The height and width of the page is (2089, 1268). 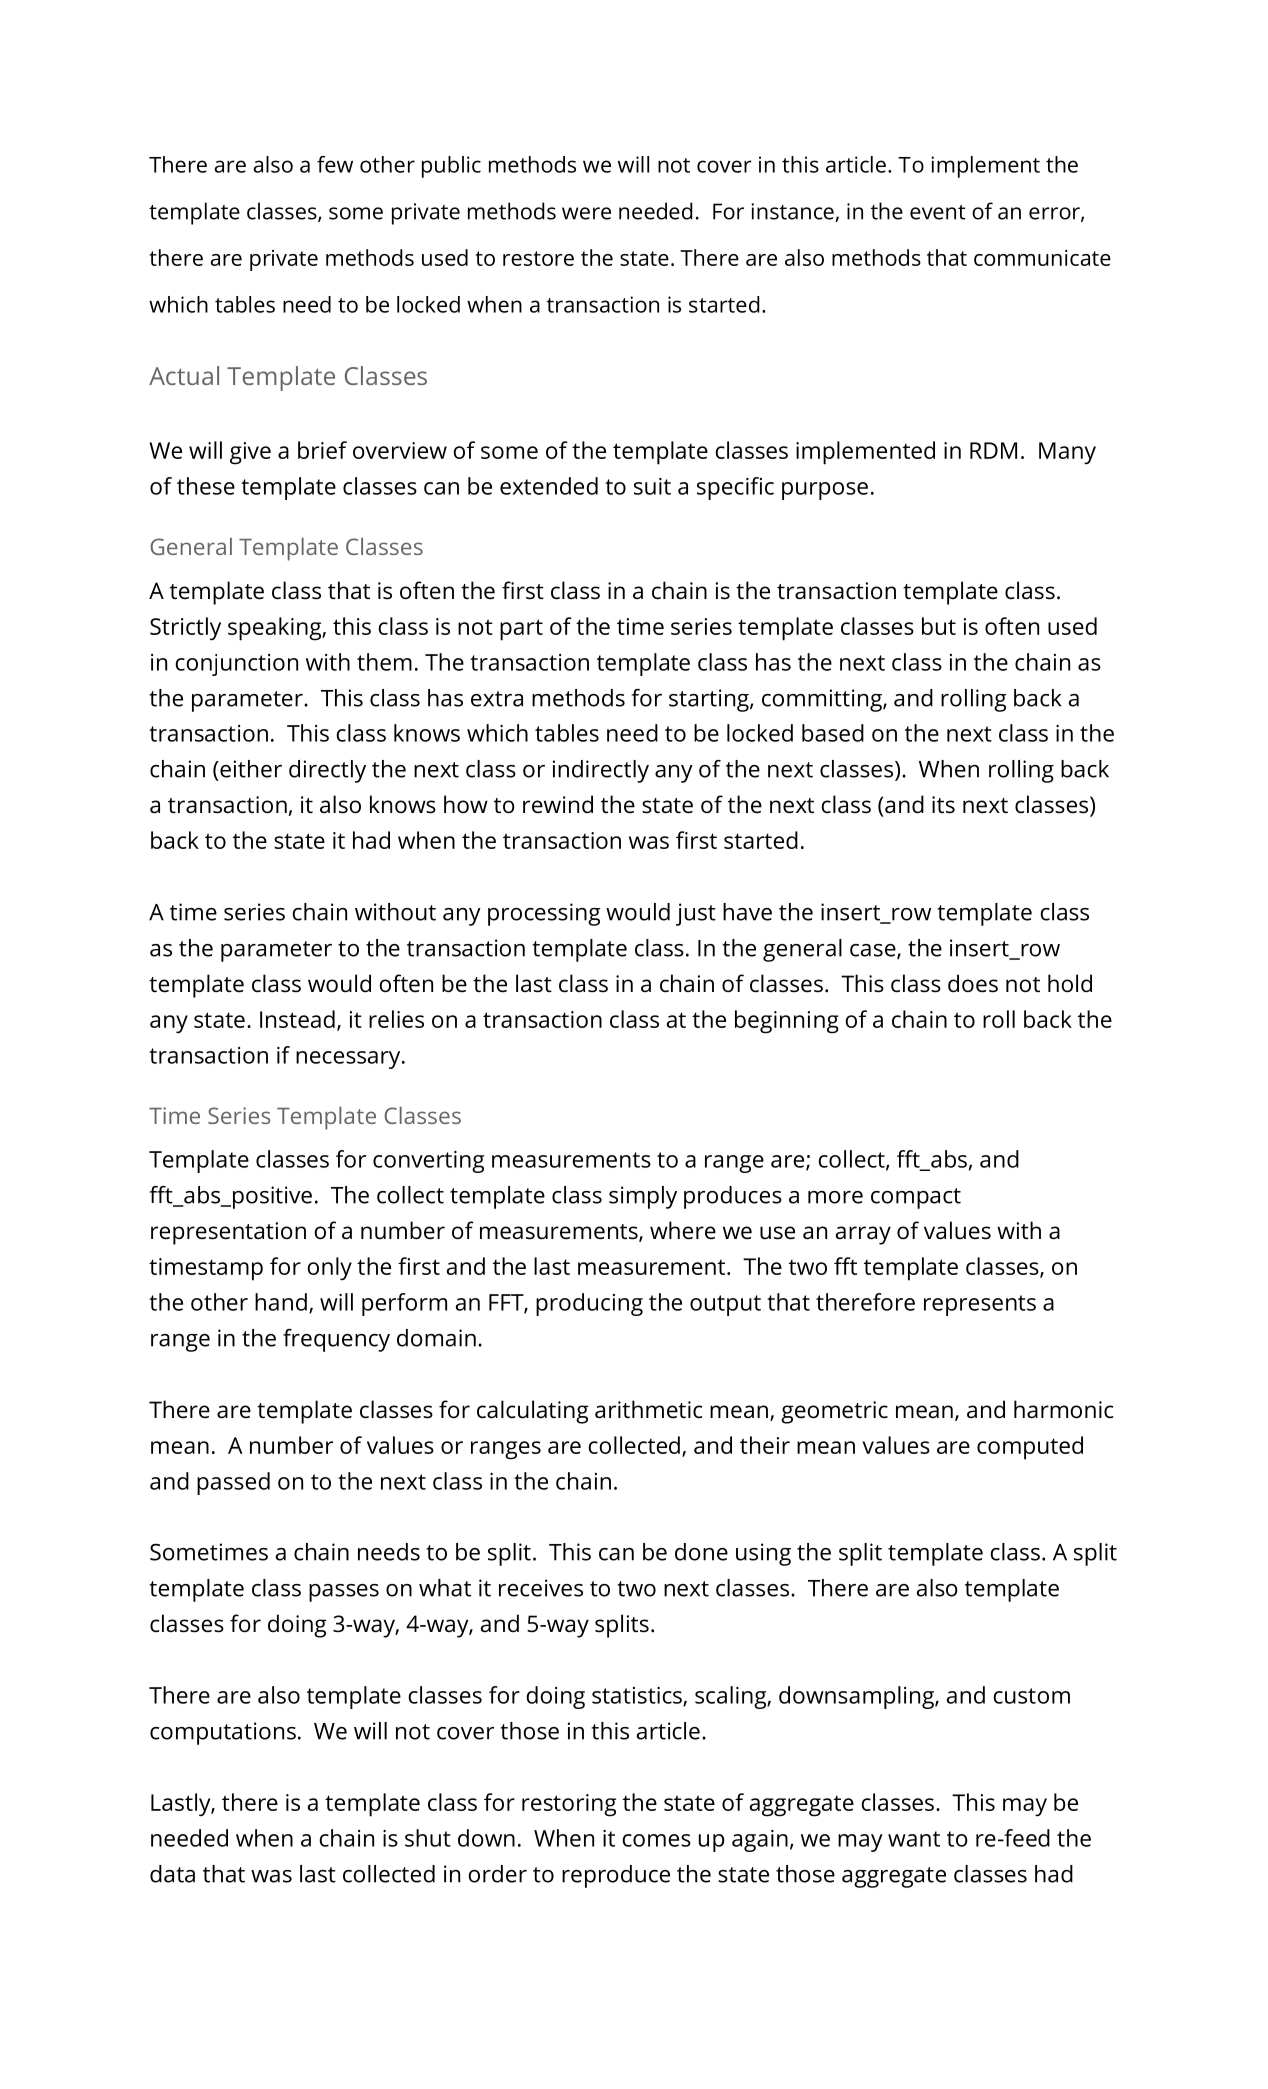 I want to click on want, so click(x=914, y=1839).
